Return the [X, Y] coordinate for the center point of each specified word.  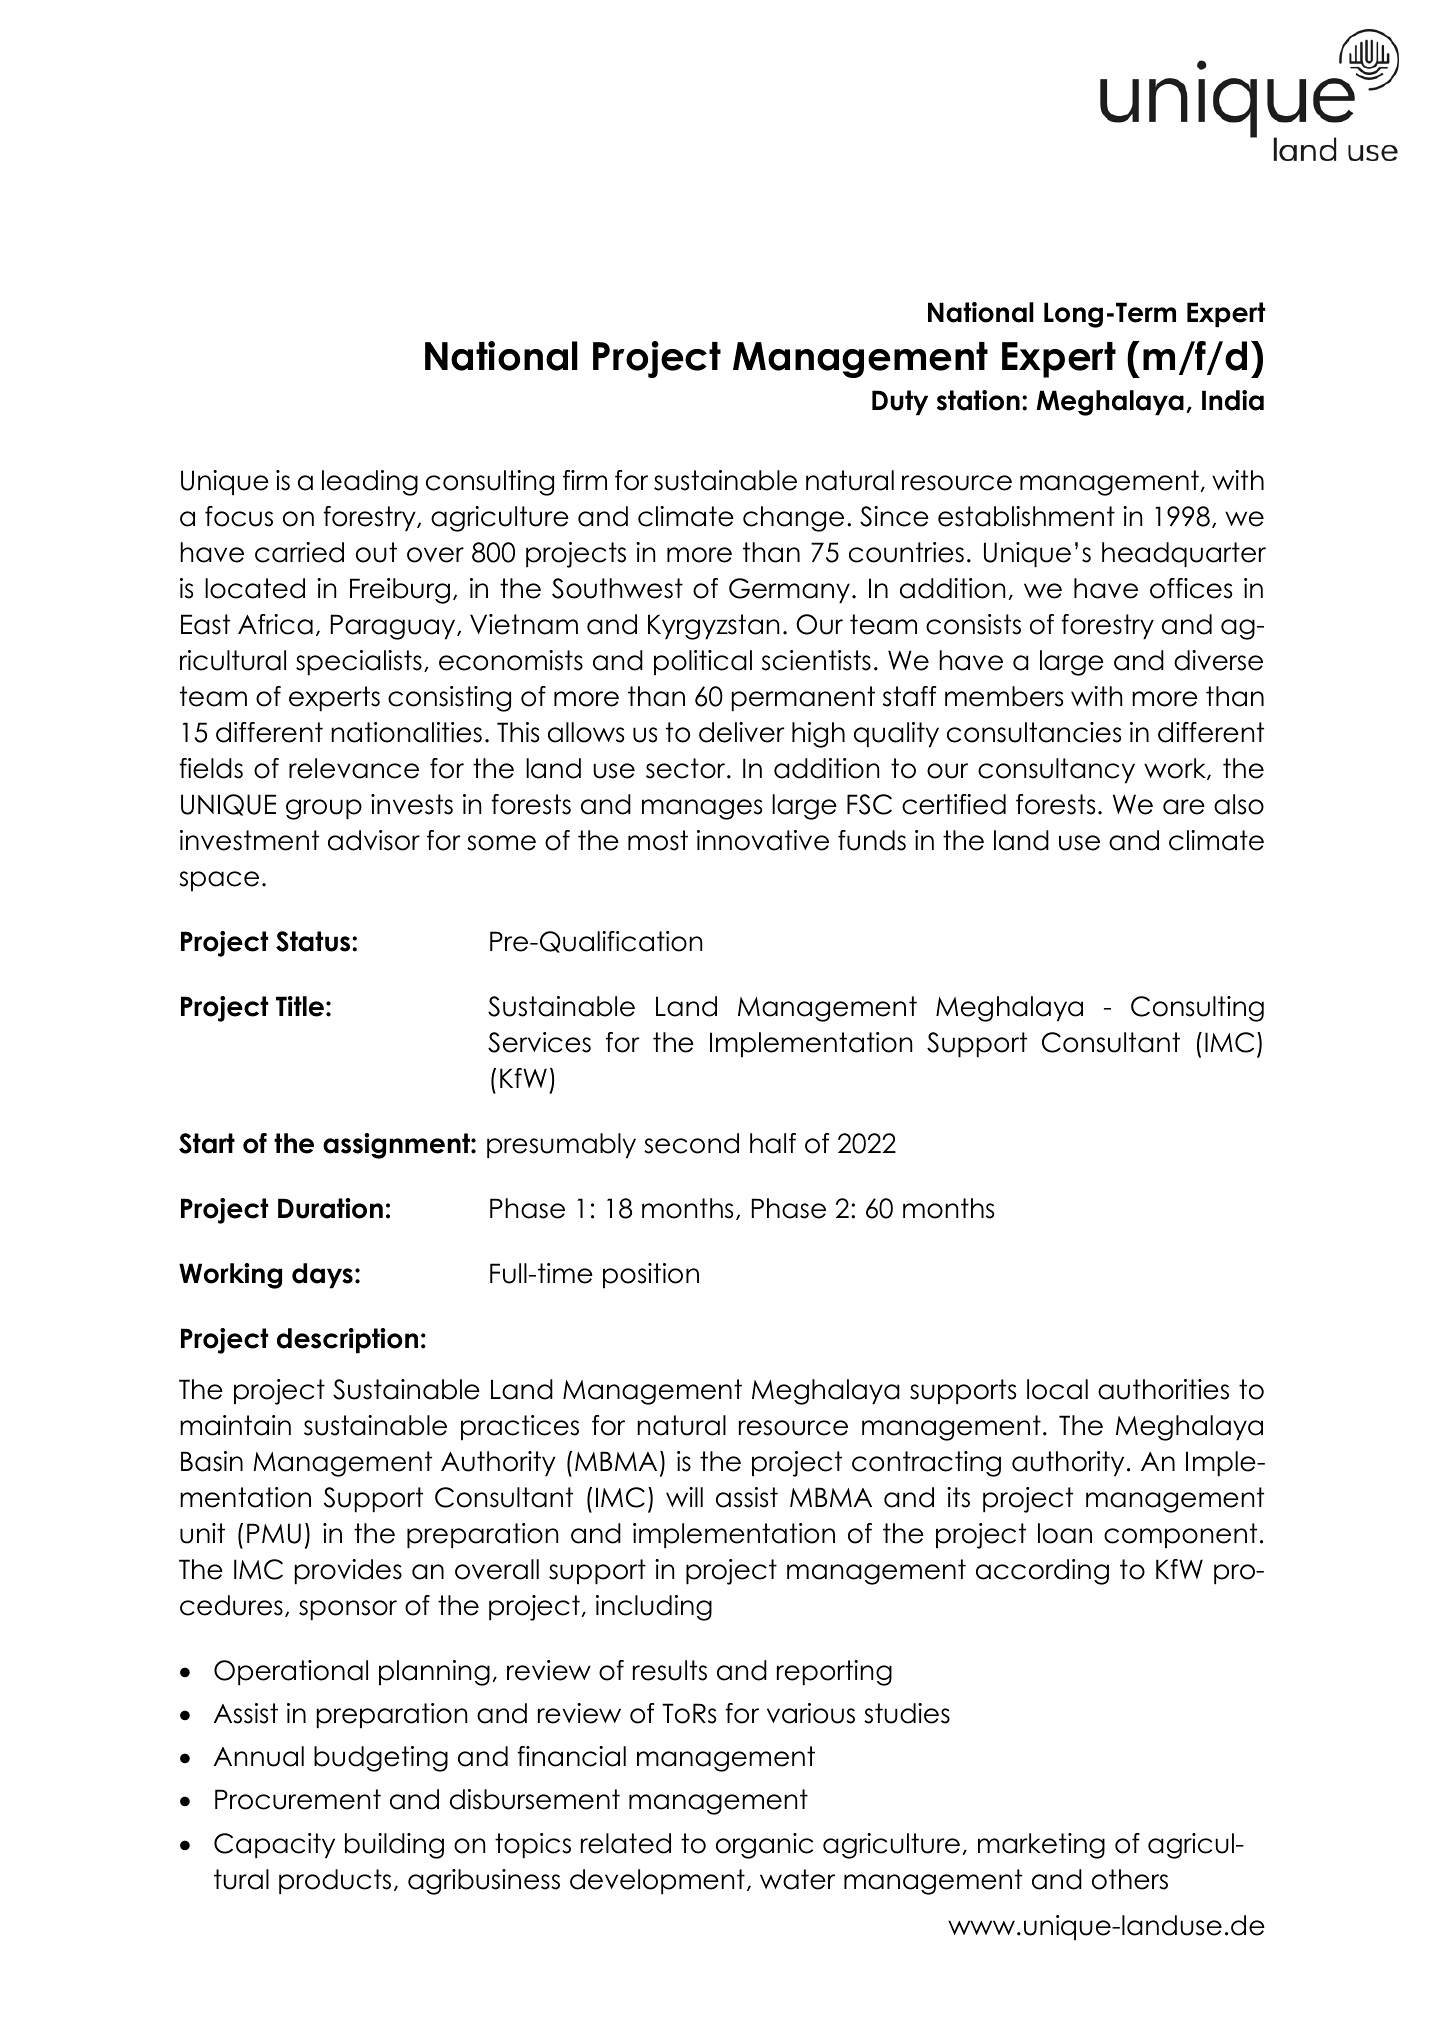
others [1130, 1879]
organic [764, 1846]
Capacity [274, 1846]
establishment [1026, 516]
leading [370, 483]
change [793, 519]
